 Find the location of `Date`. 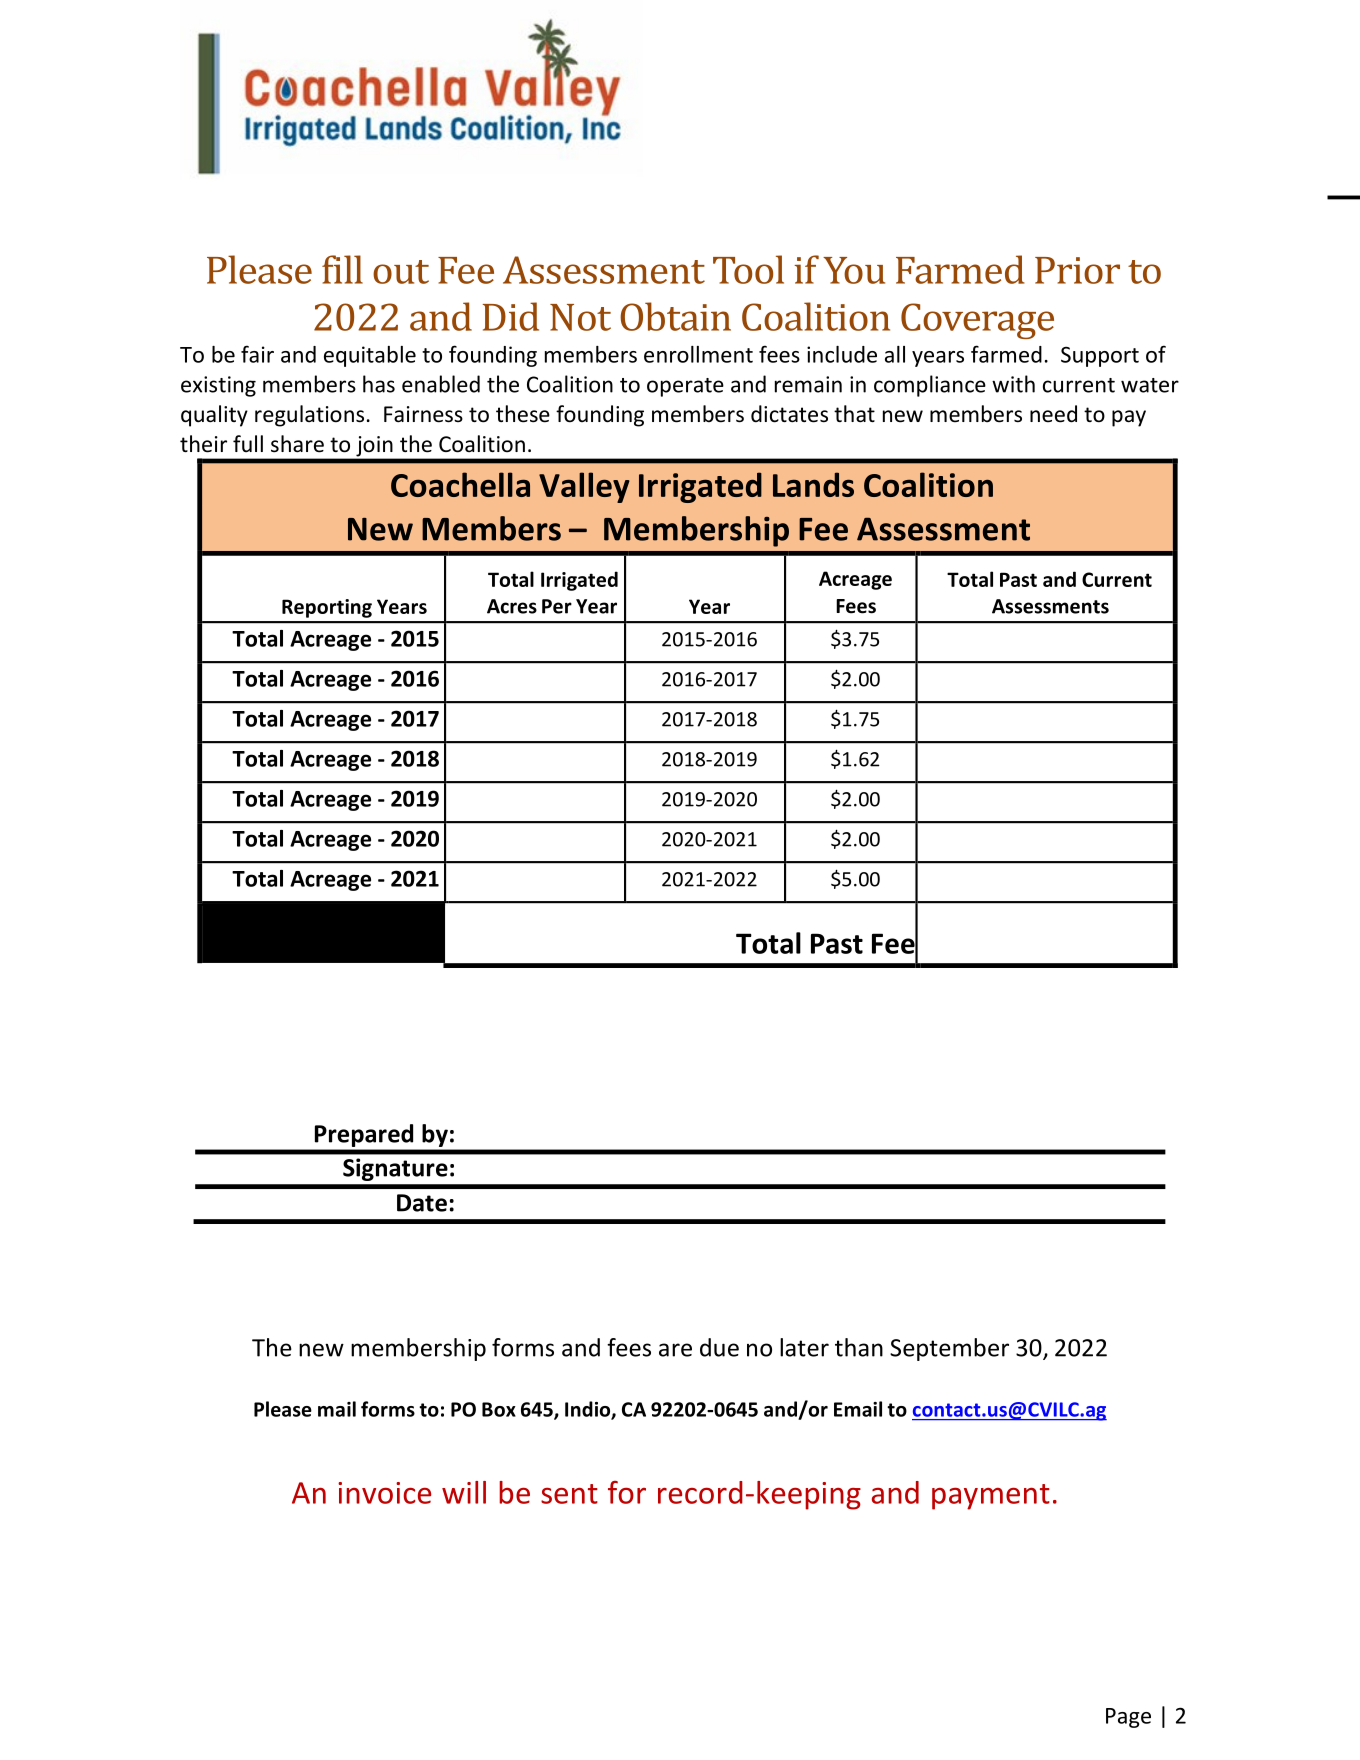

Date is located at coordinates (422, 1203).
